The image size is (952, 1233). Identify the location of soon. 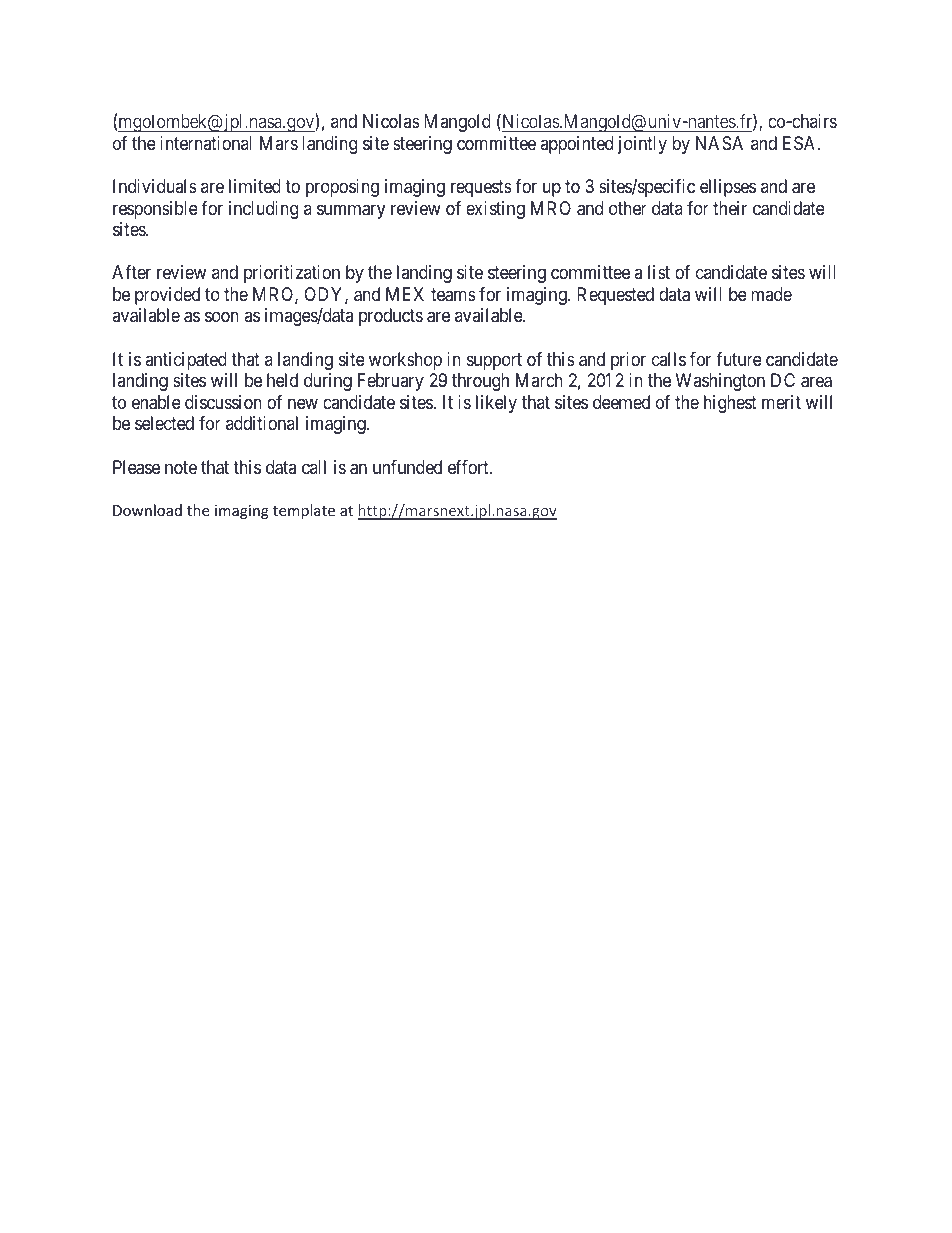
(222, 317).
